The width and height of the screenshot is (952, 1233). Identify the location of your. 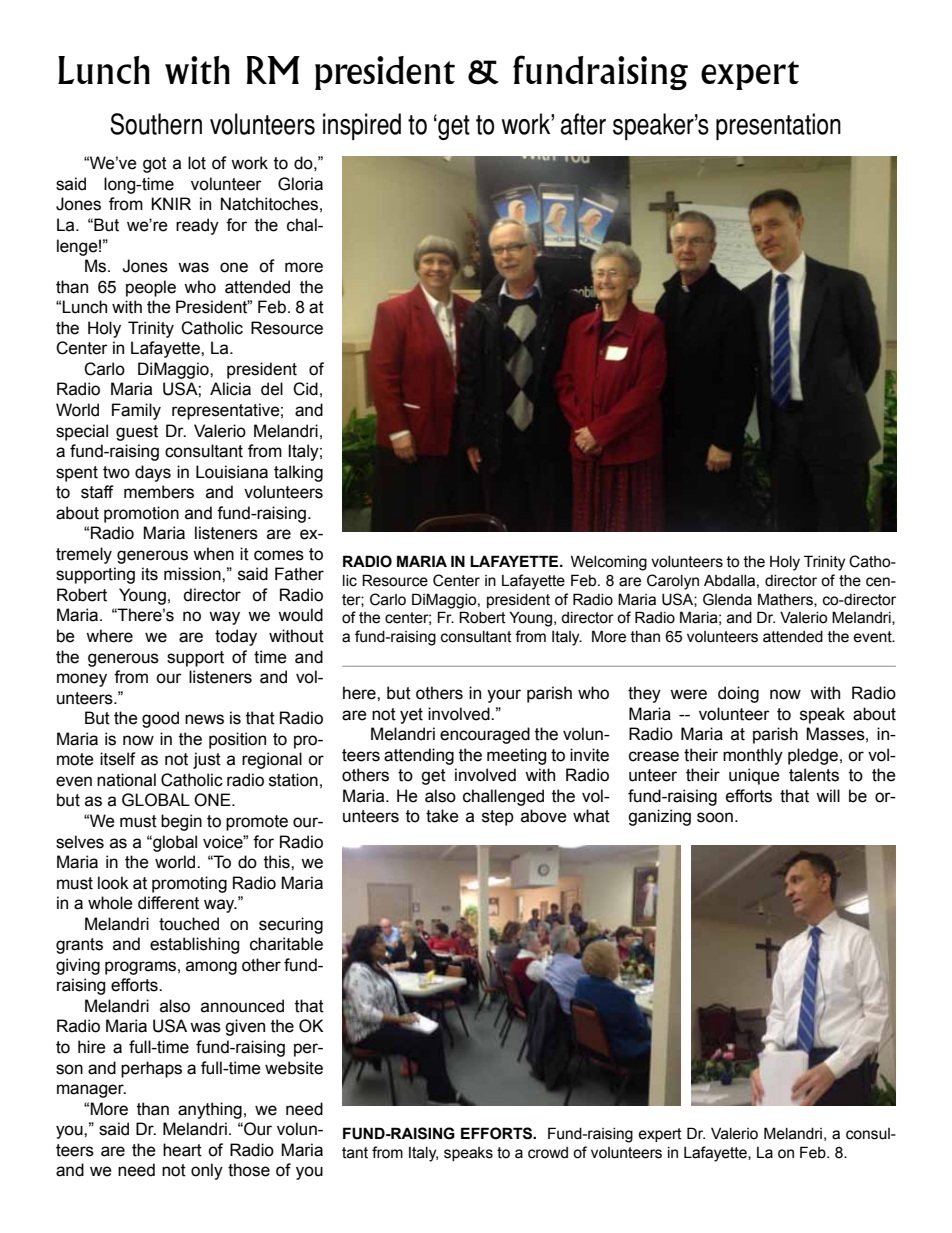
(504, 696).
